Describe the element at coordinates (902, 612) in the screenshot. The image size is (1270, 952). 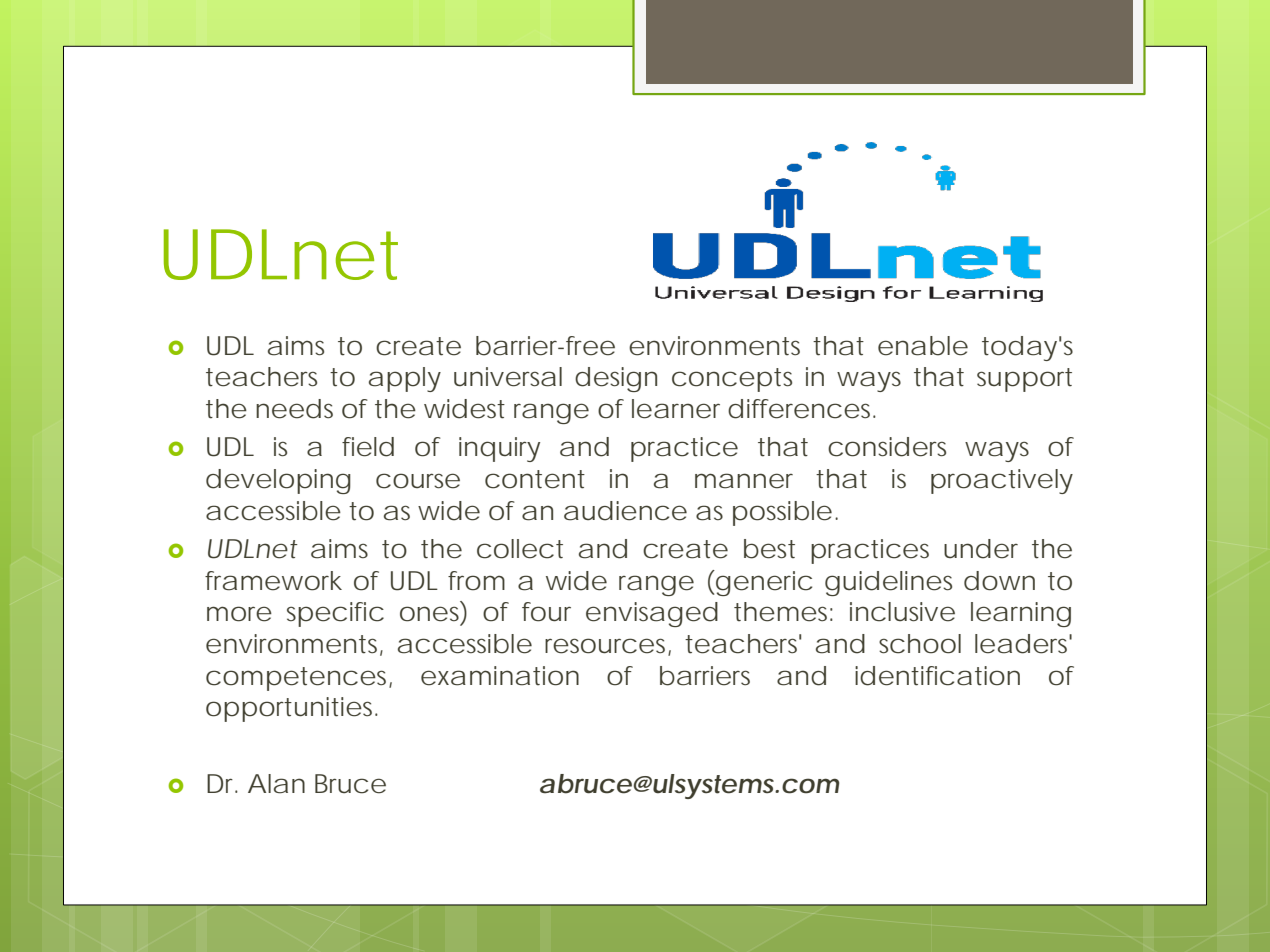
I see `inclusive` at that location.
